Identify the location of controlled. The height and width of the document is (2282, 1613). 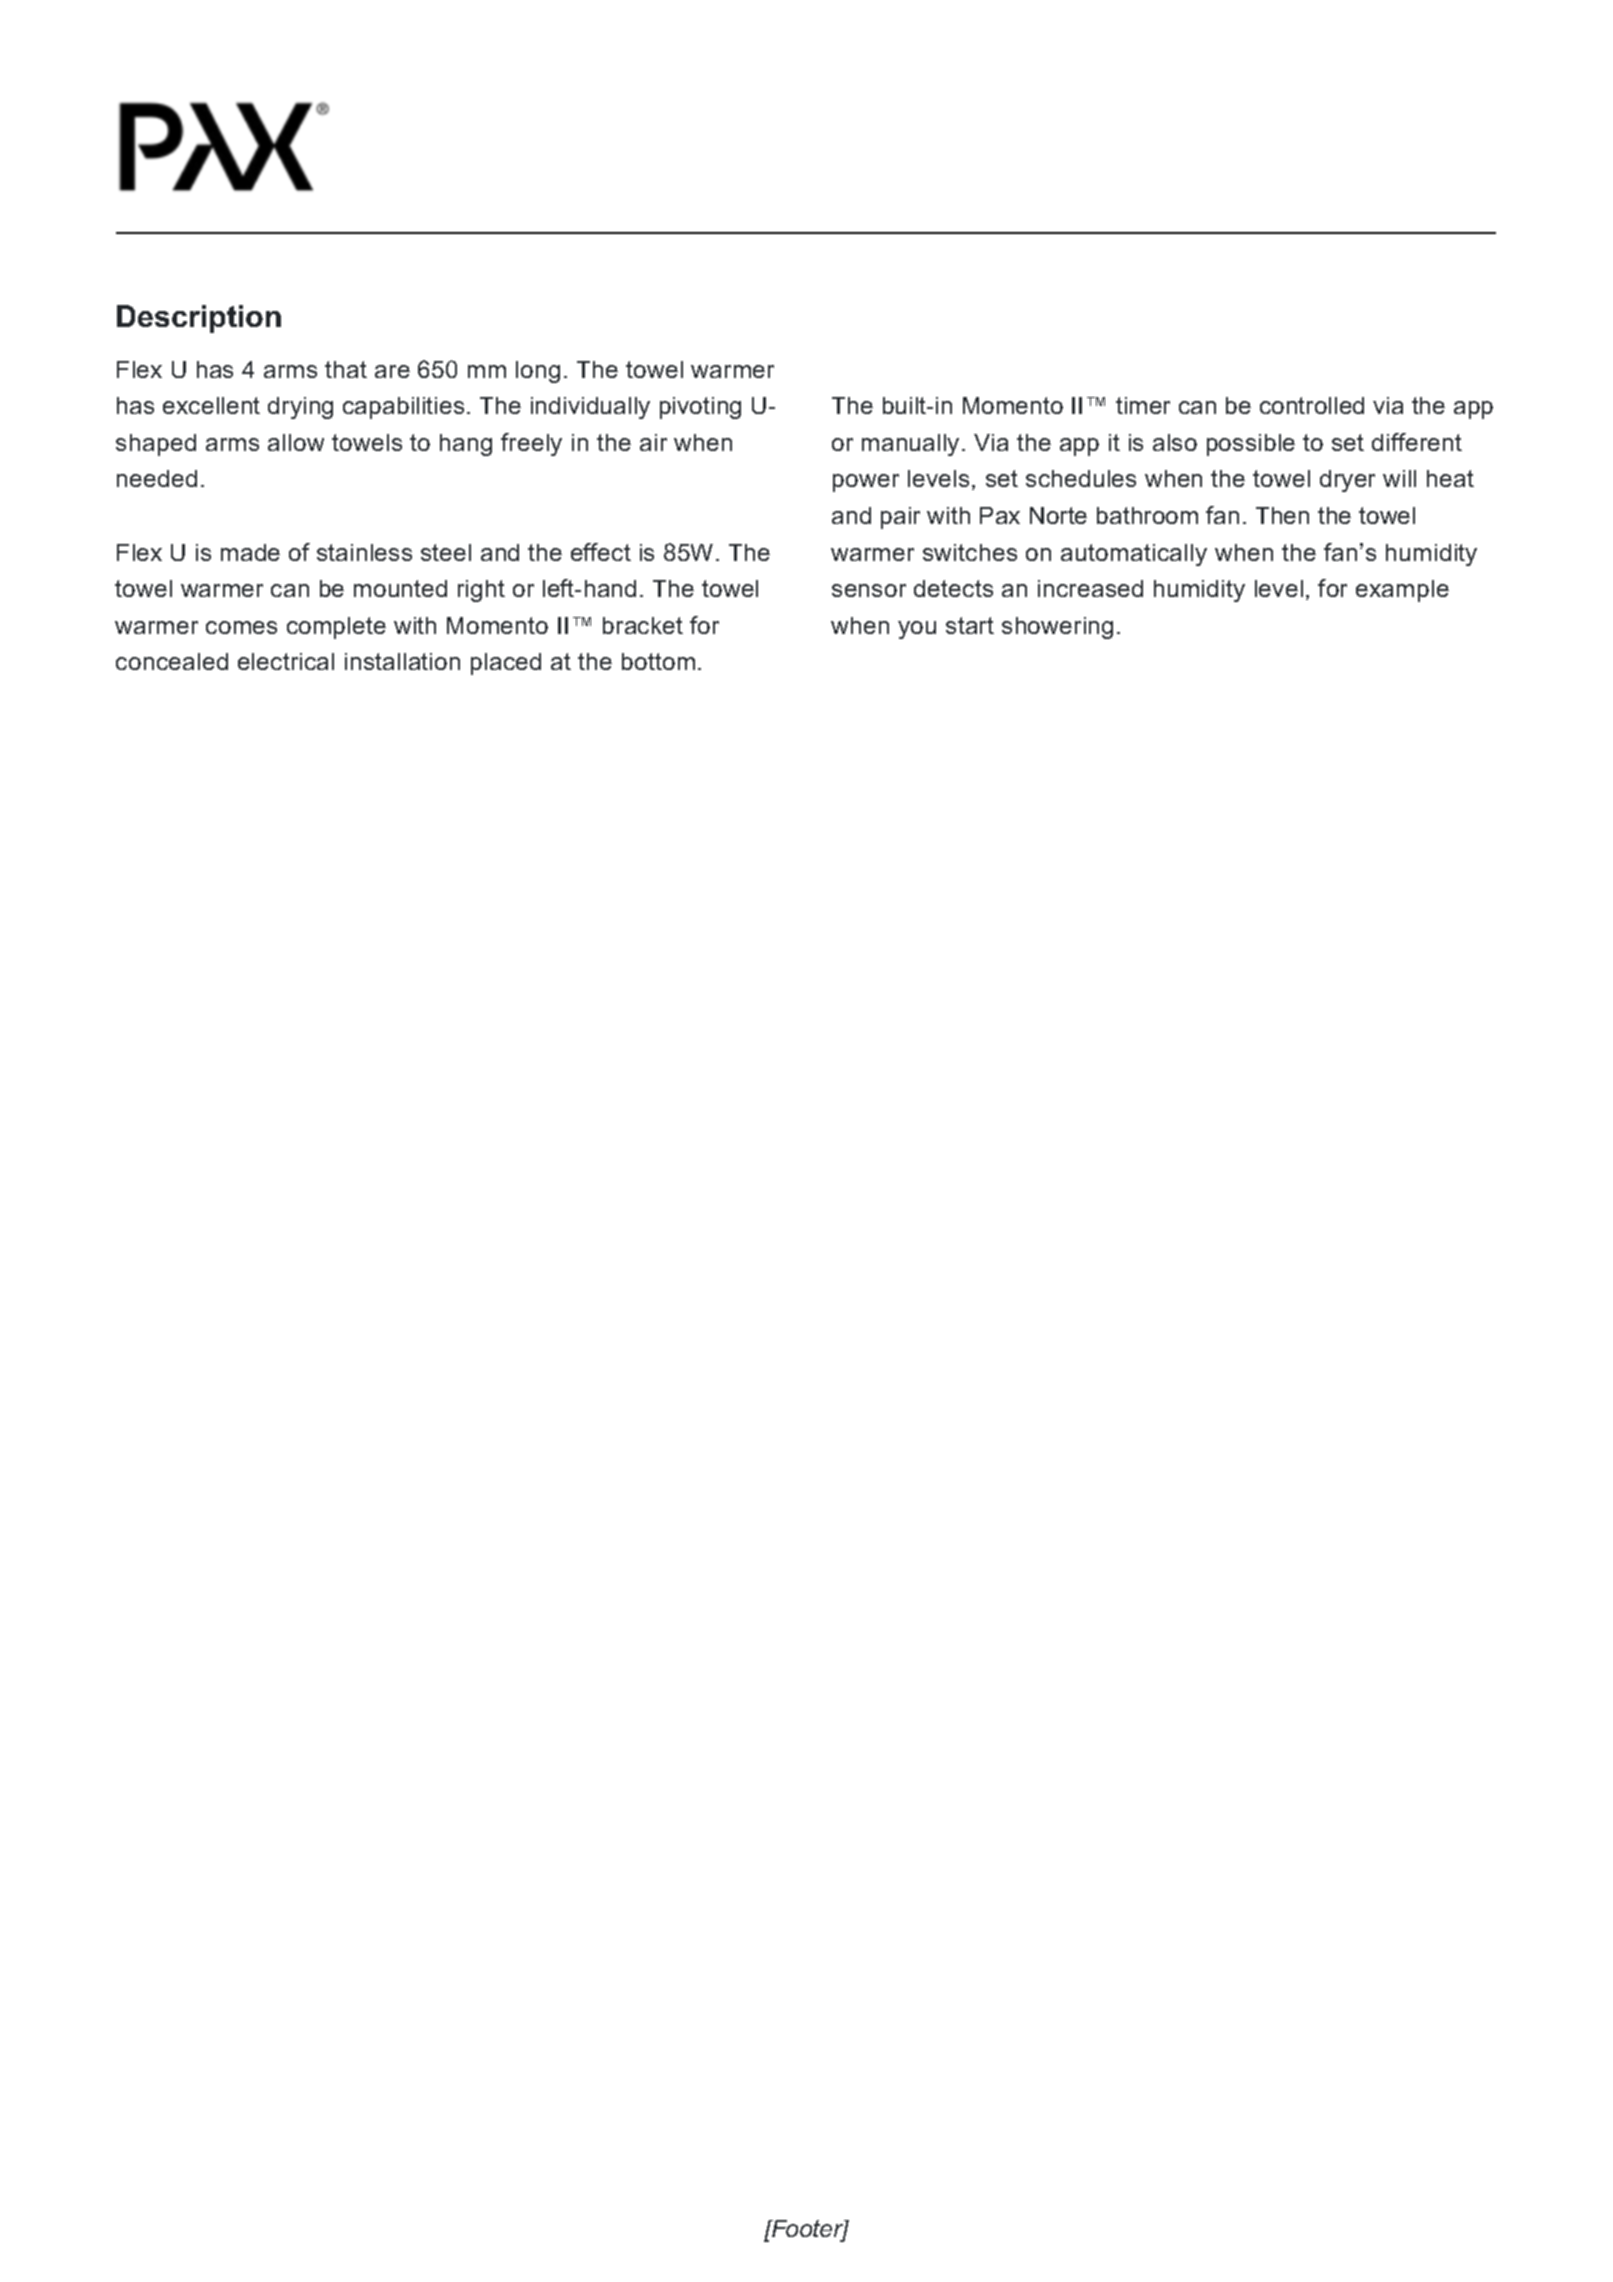
(1312, 405).
